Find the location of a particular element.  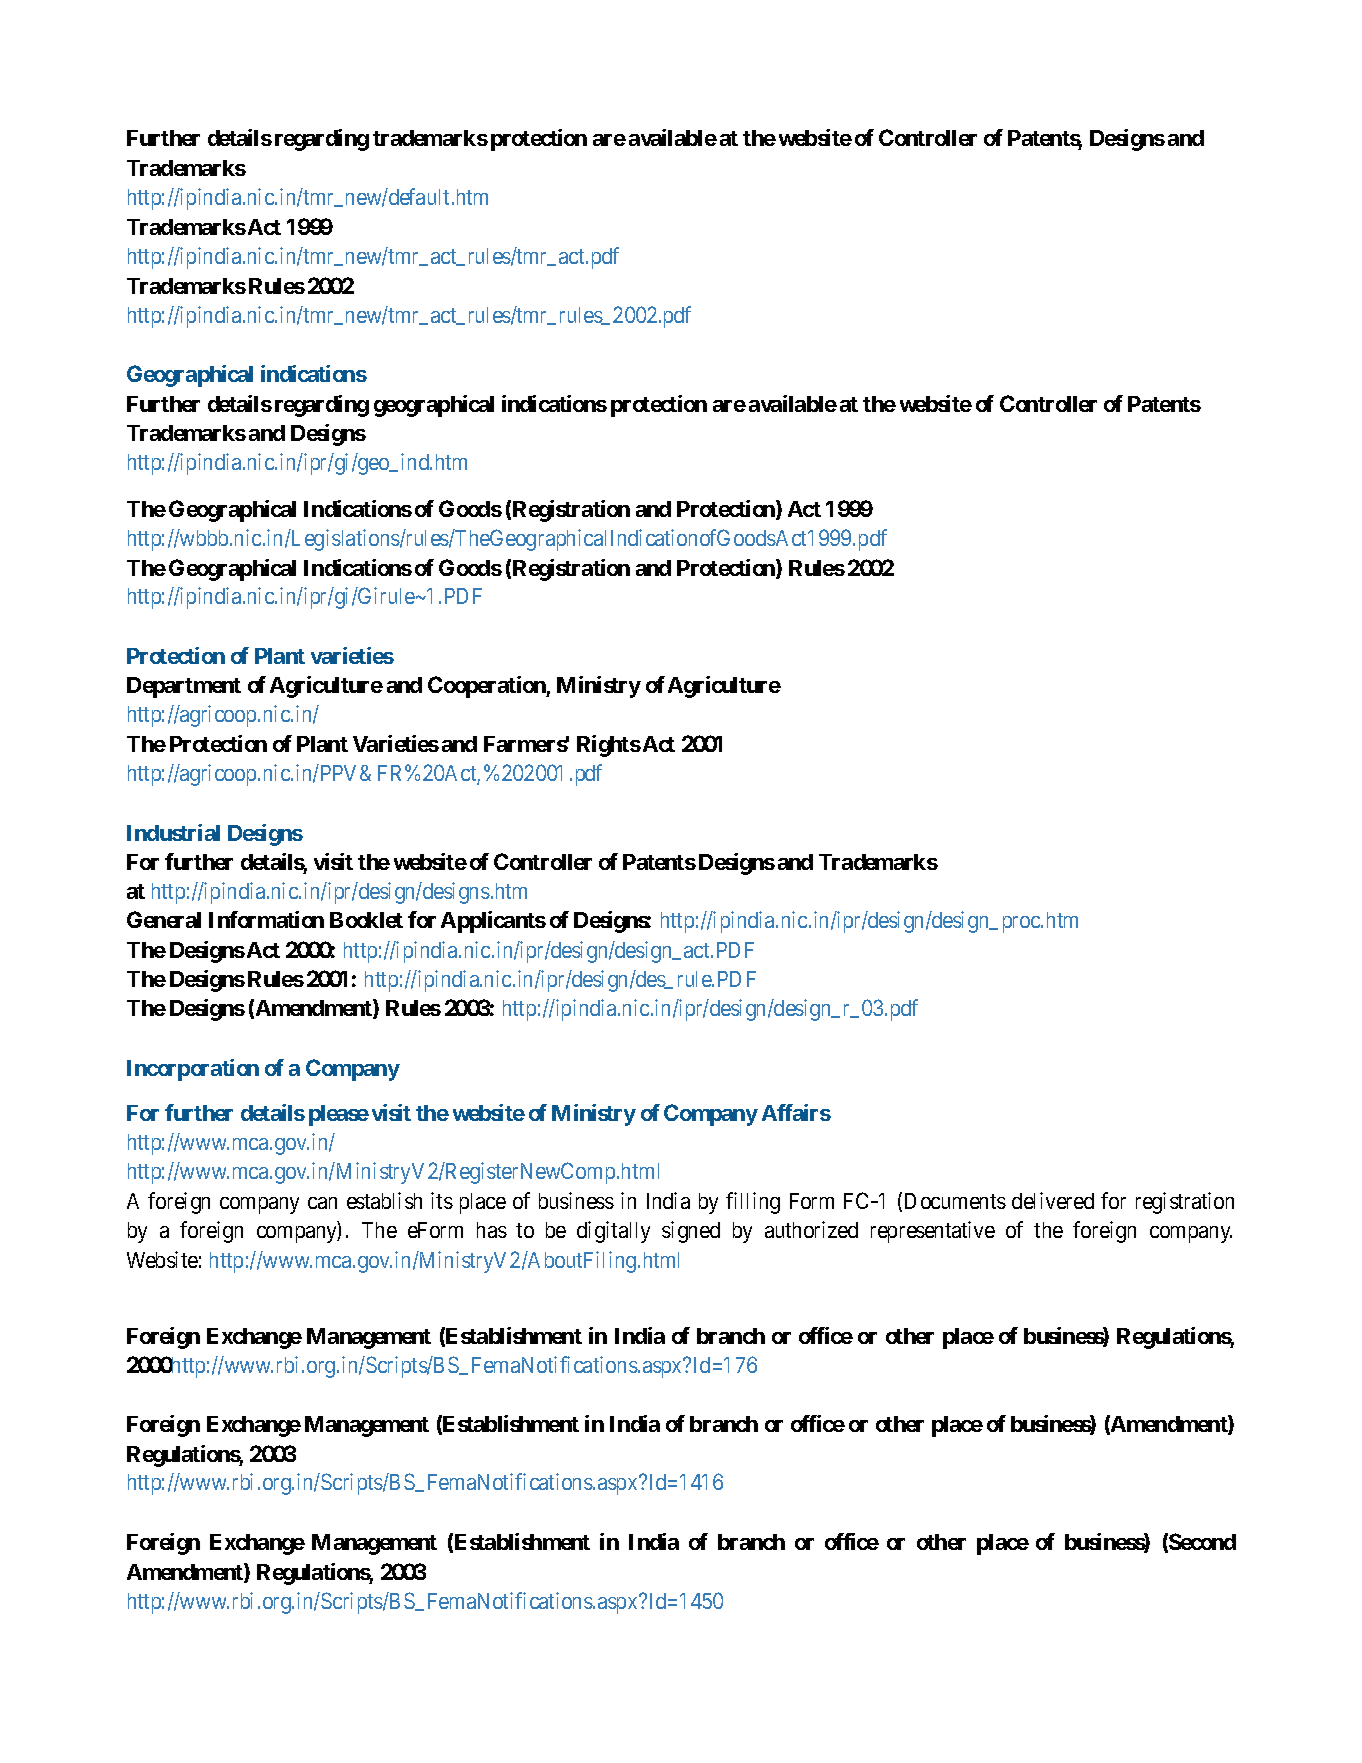

Industrial is located at coordinates (173, 832).
